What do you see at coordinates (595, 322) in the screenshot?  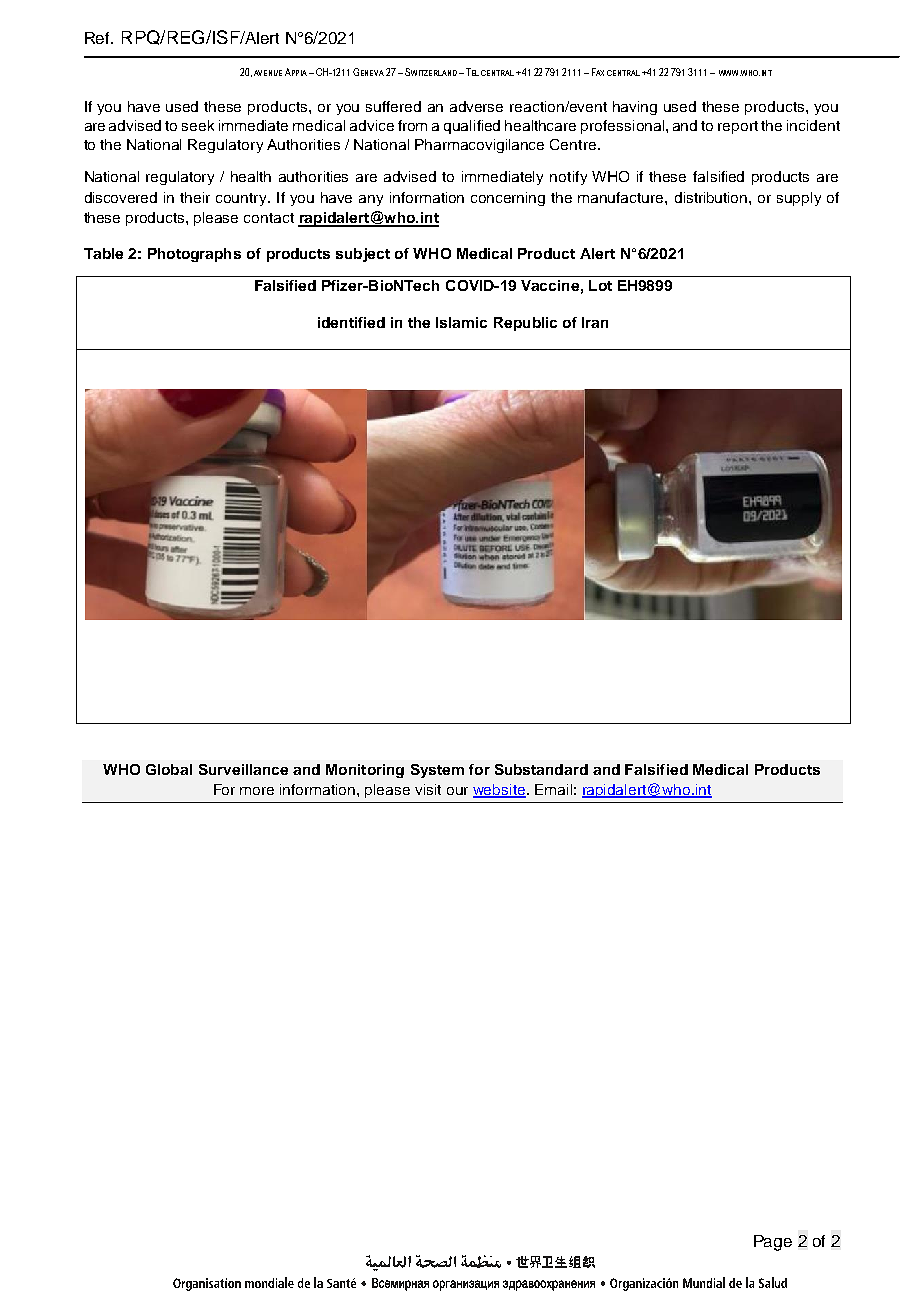 I see `Iran` at bounding box center [595, 322].
